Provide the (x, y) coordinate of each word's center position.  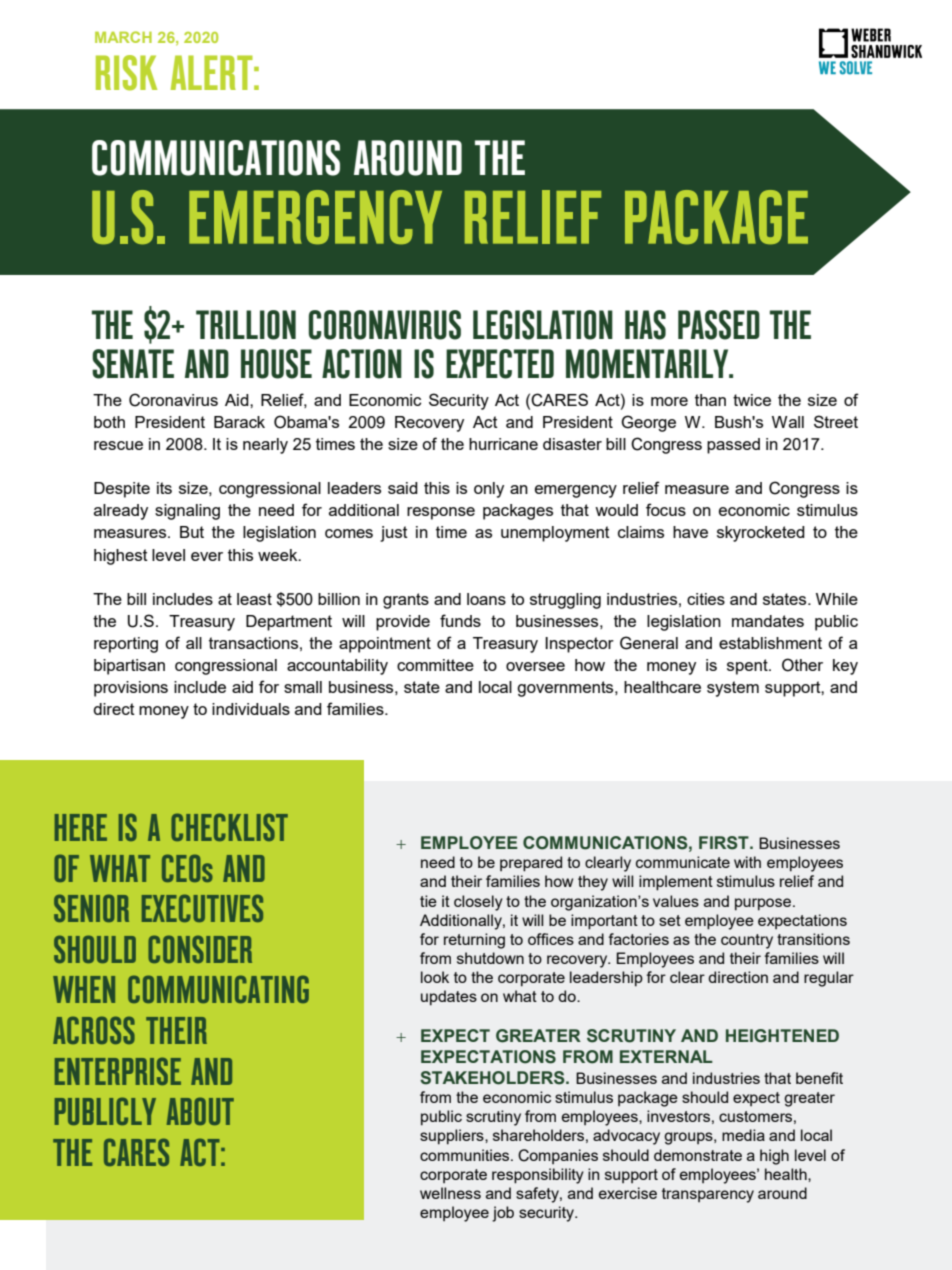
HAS (645, 325)
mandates (768, 621)
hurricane (503, 444)
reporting (126, 645)
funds (460, 620)
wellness (450, 1193)
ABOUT (200, 1111)
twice (752, 400)
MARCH (123, 37)
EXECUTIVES (202, 908)
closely (478, 903)
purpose (764, 904)
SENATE (133, 364)
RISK (126, 73)
